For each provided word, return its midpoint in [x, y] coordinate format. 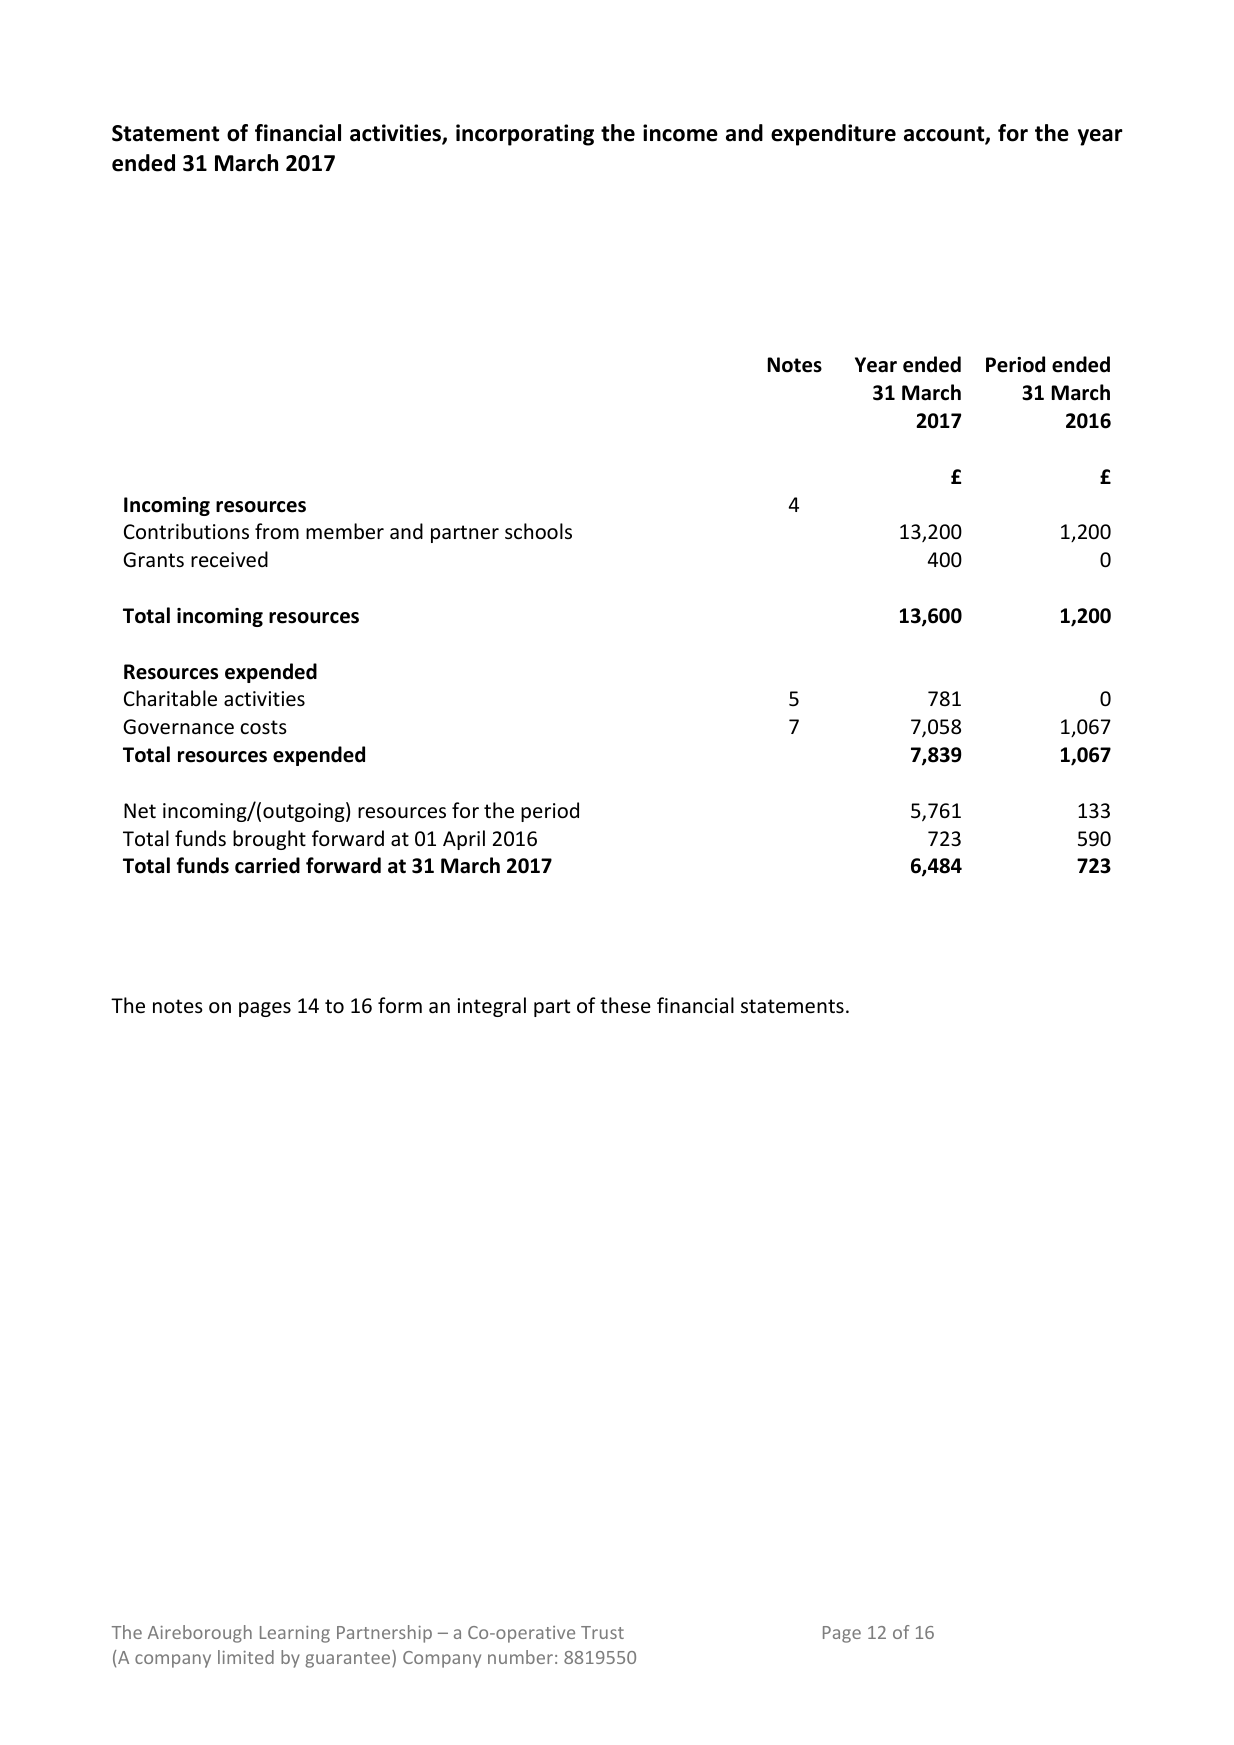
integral [491, 1007]
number [520, 1657]
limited [246, 1657]
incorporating [525, 135]
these [625, 1005]
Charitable [170, 698]
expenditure [833, 135]
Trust [602, 1632]
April [464, 840]
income [680, 133]
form [400, 1005]
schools [538, 531]
